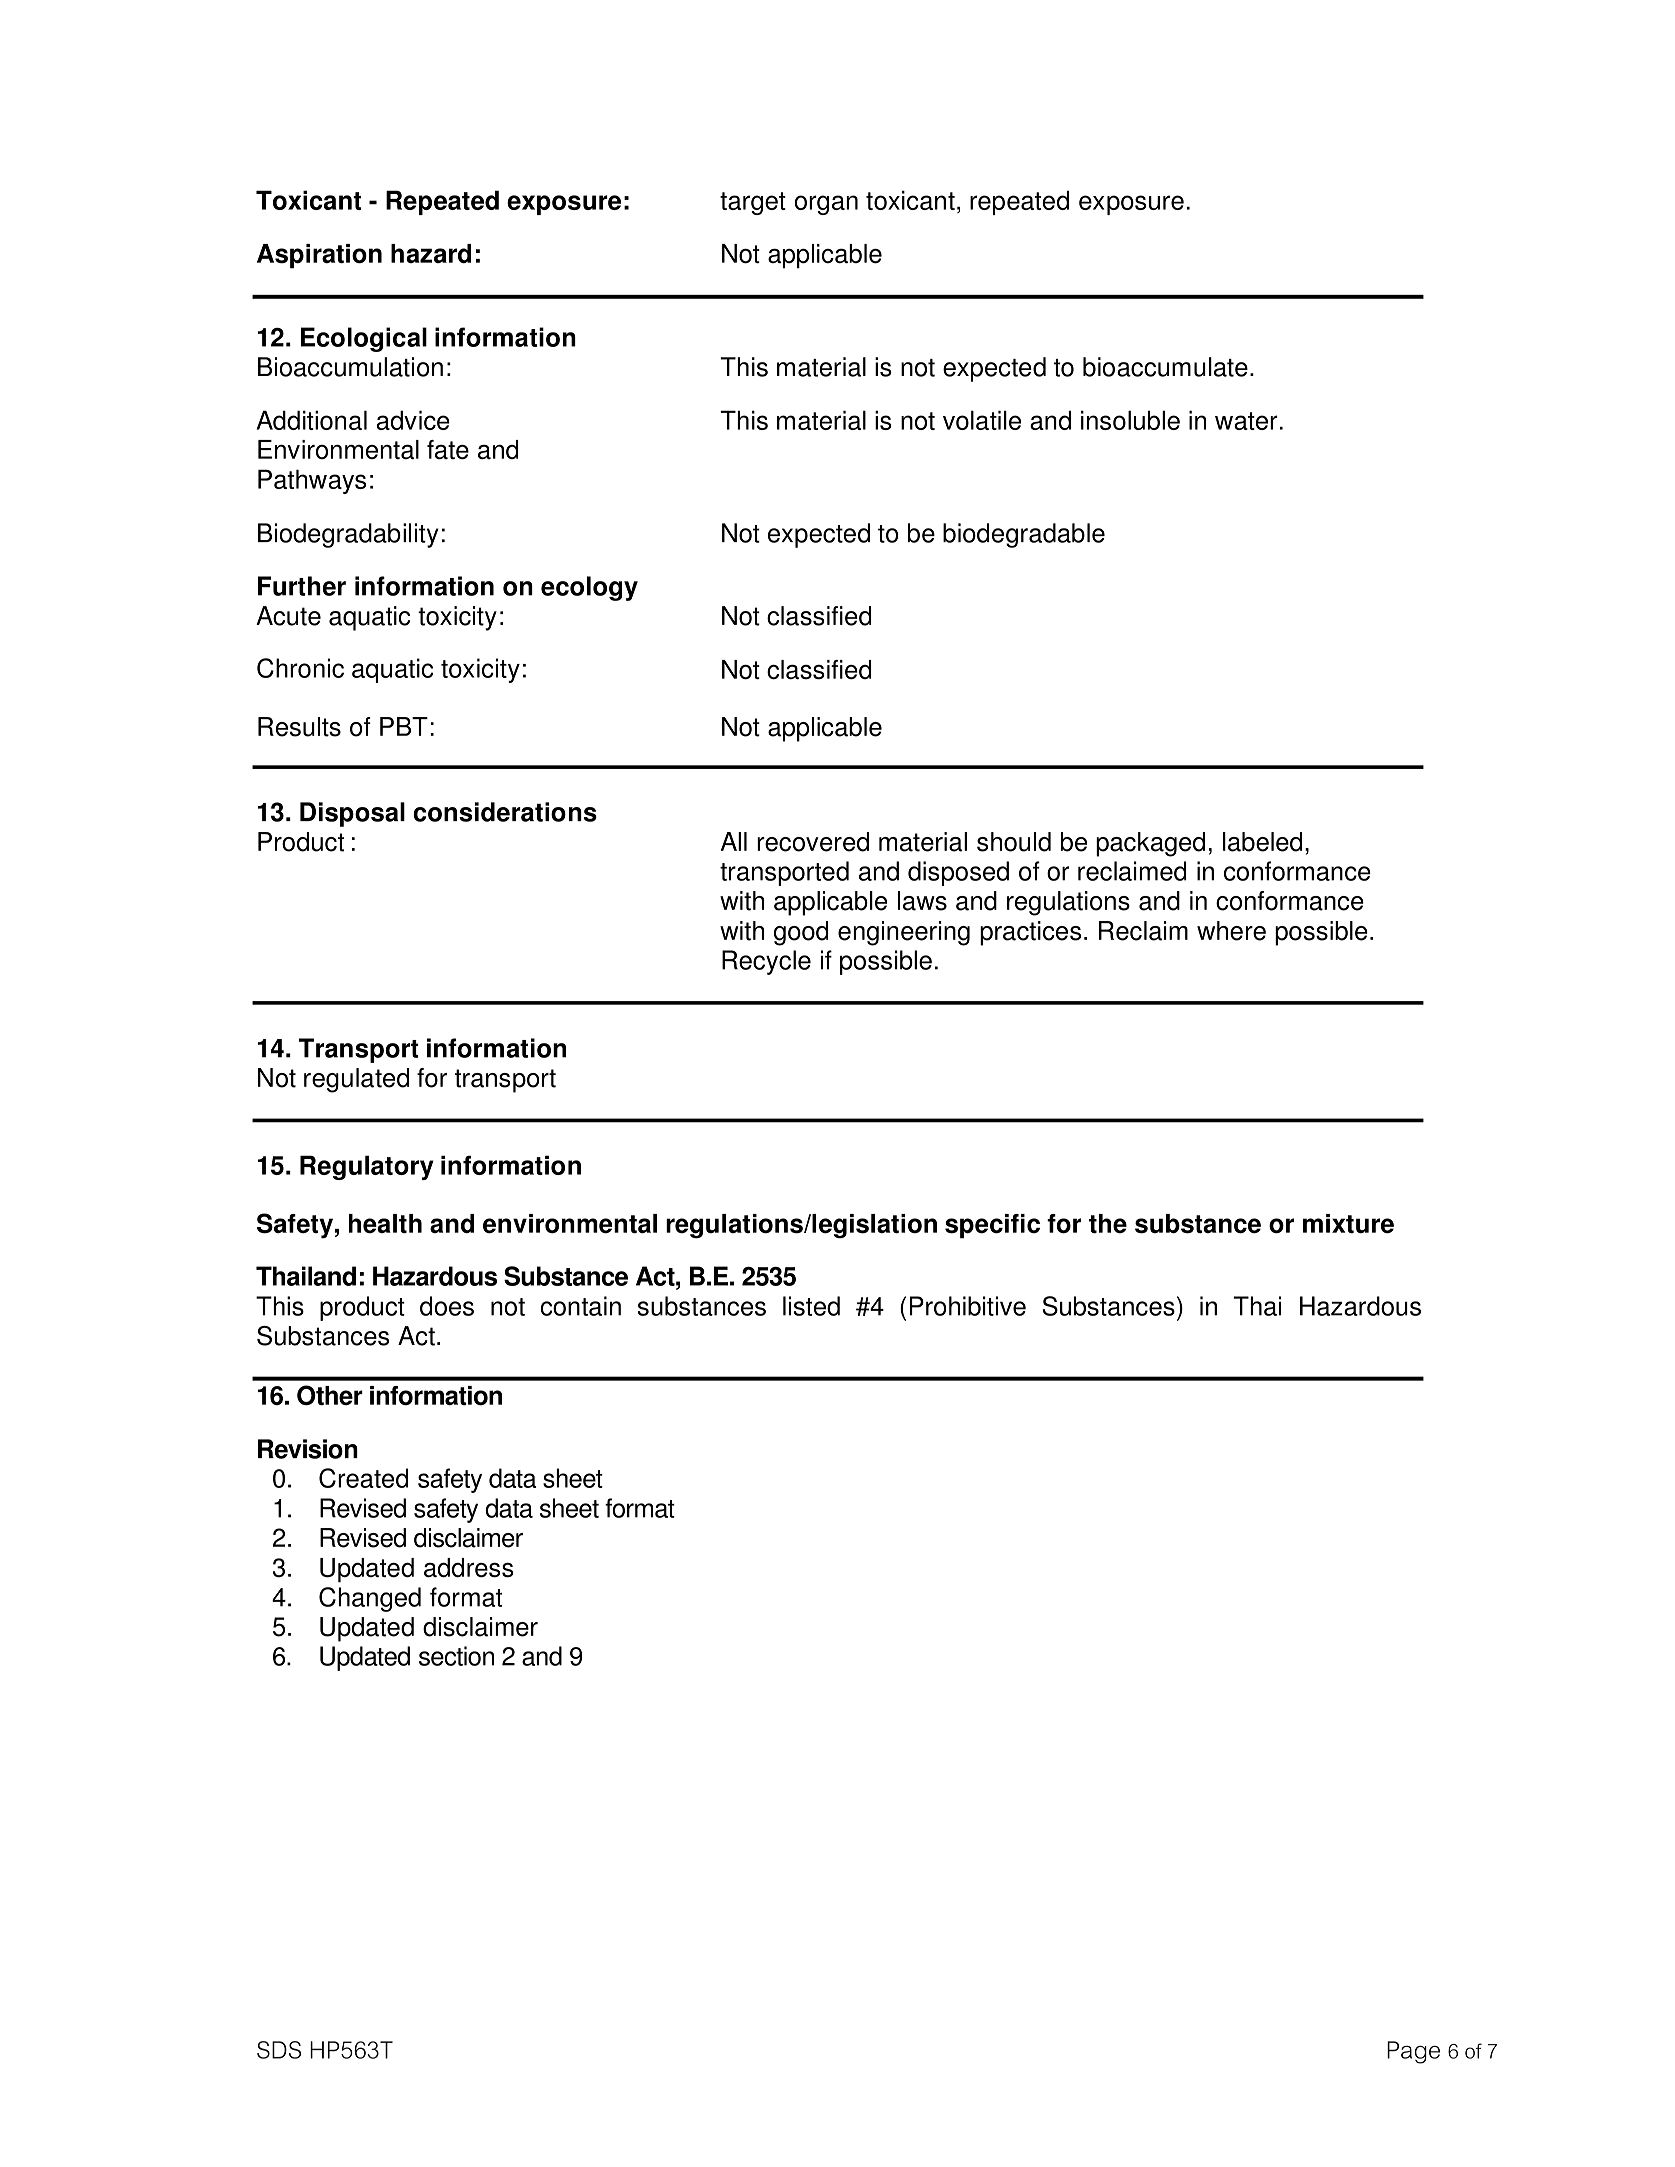 The image size is (1675, 2167). Describe the element at coordinates (279, 2050) in the screenshot. I see `SDS` at that location.
